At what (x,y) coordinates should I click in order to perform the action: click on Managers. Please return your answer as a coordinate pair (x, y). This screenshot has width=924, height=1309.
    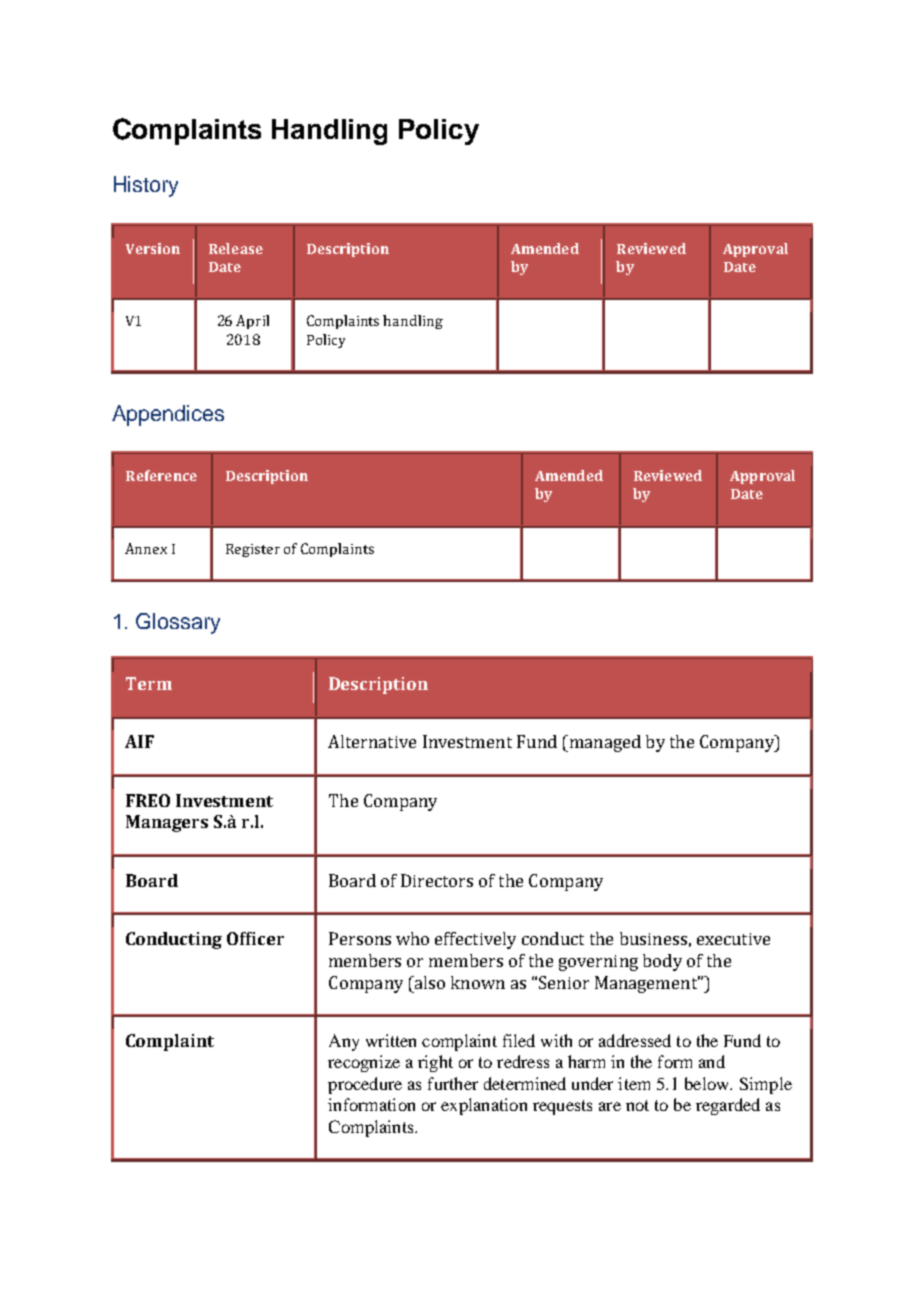
    Looking at the image, I should click on (167, 823).
